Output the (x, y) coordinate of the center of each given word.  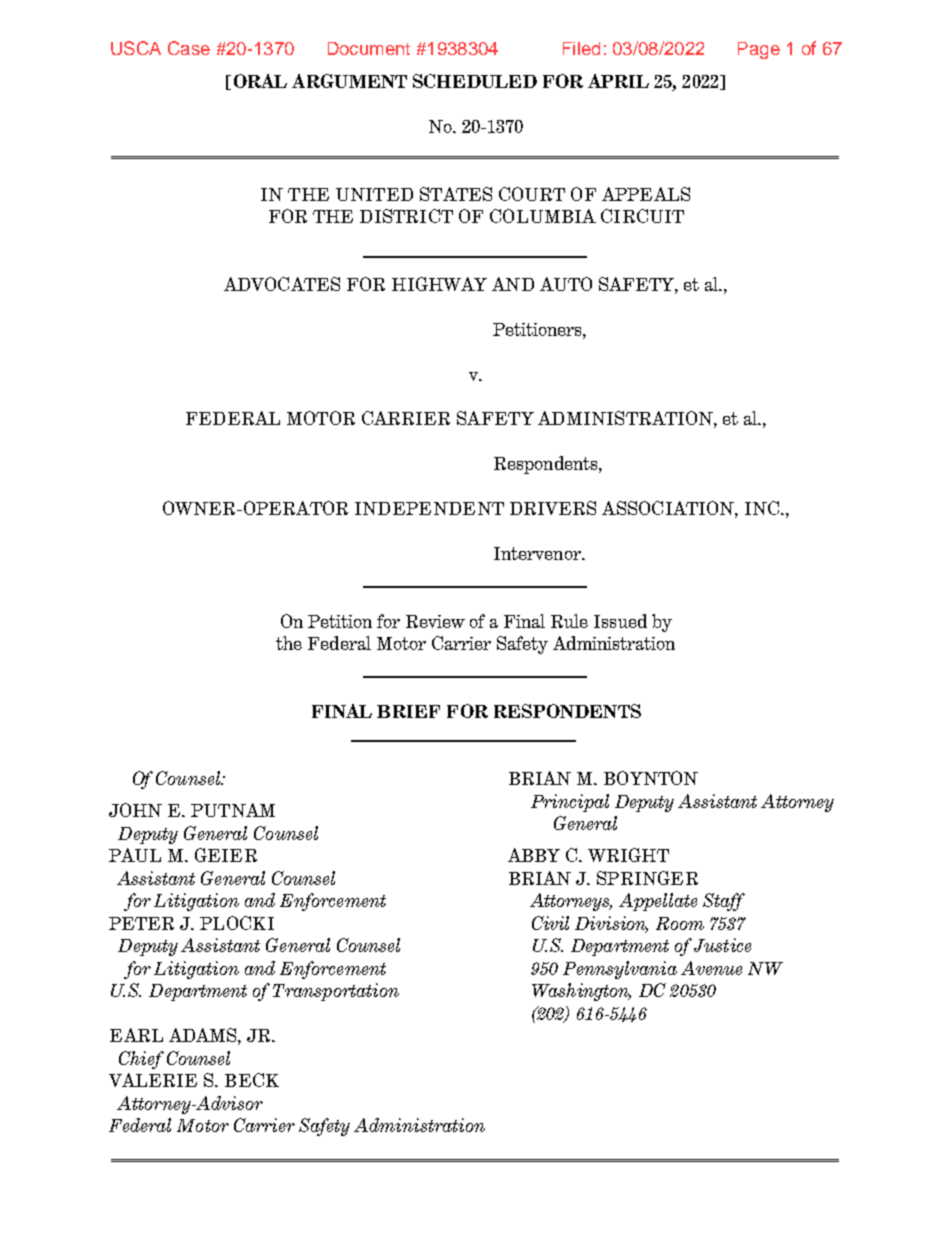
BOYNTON (651, 778)
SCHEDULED (475, 81)
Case (189, 48)
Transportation (336, 992)
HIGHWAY (439, 284)
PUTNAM (233, 810)
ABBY (534, 855)
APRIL (618, 81)
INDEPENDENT (429, 508)
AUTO (566, 284)
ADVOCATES (282, 284)
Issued (620, 621)
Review (435, 621)
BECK (252, 1080)
